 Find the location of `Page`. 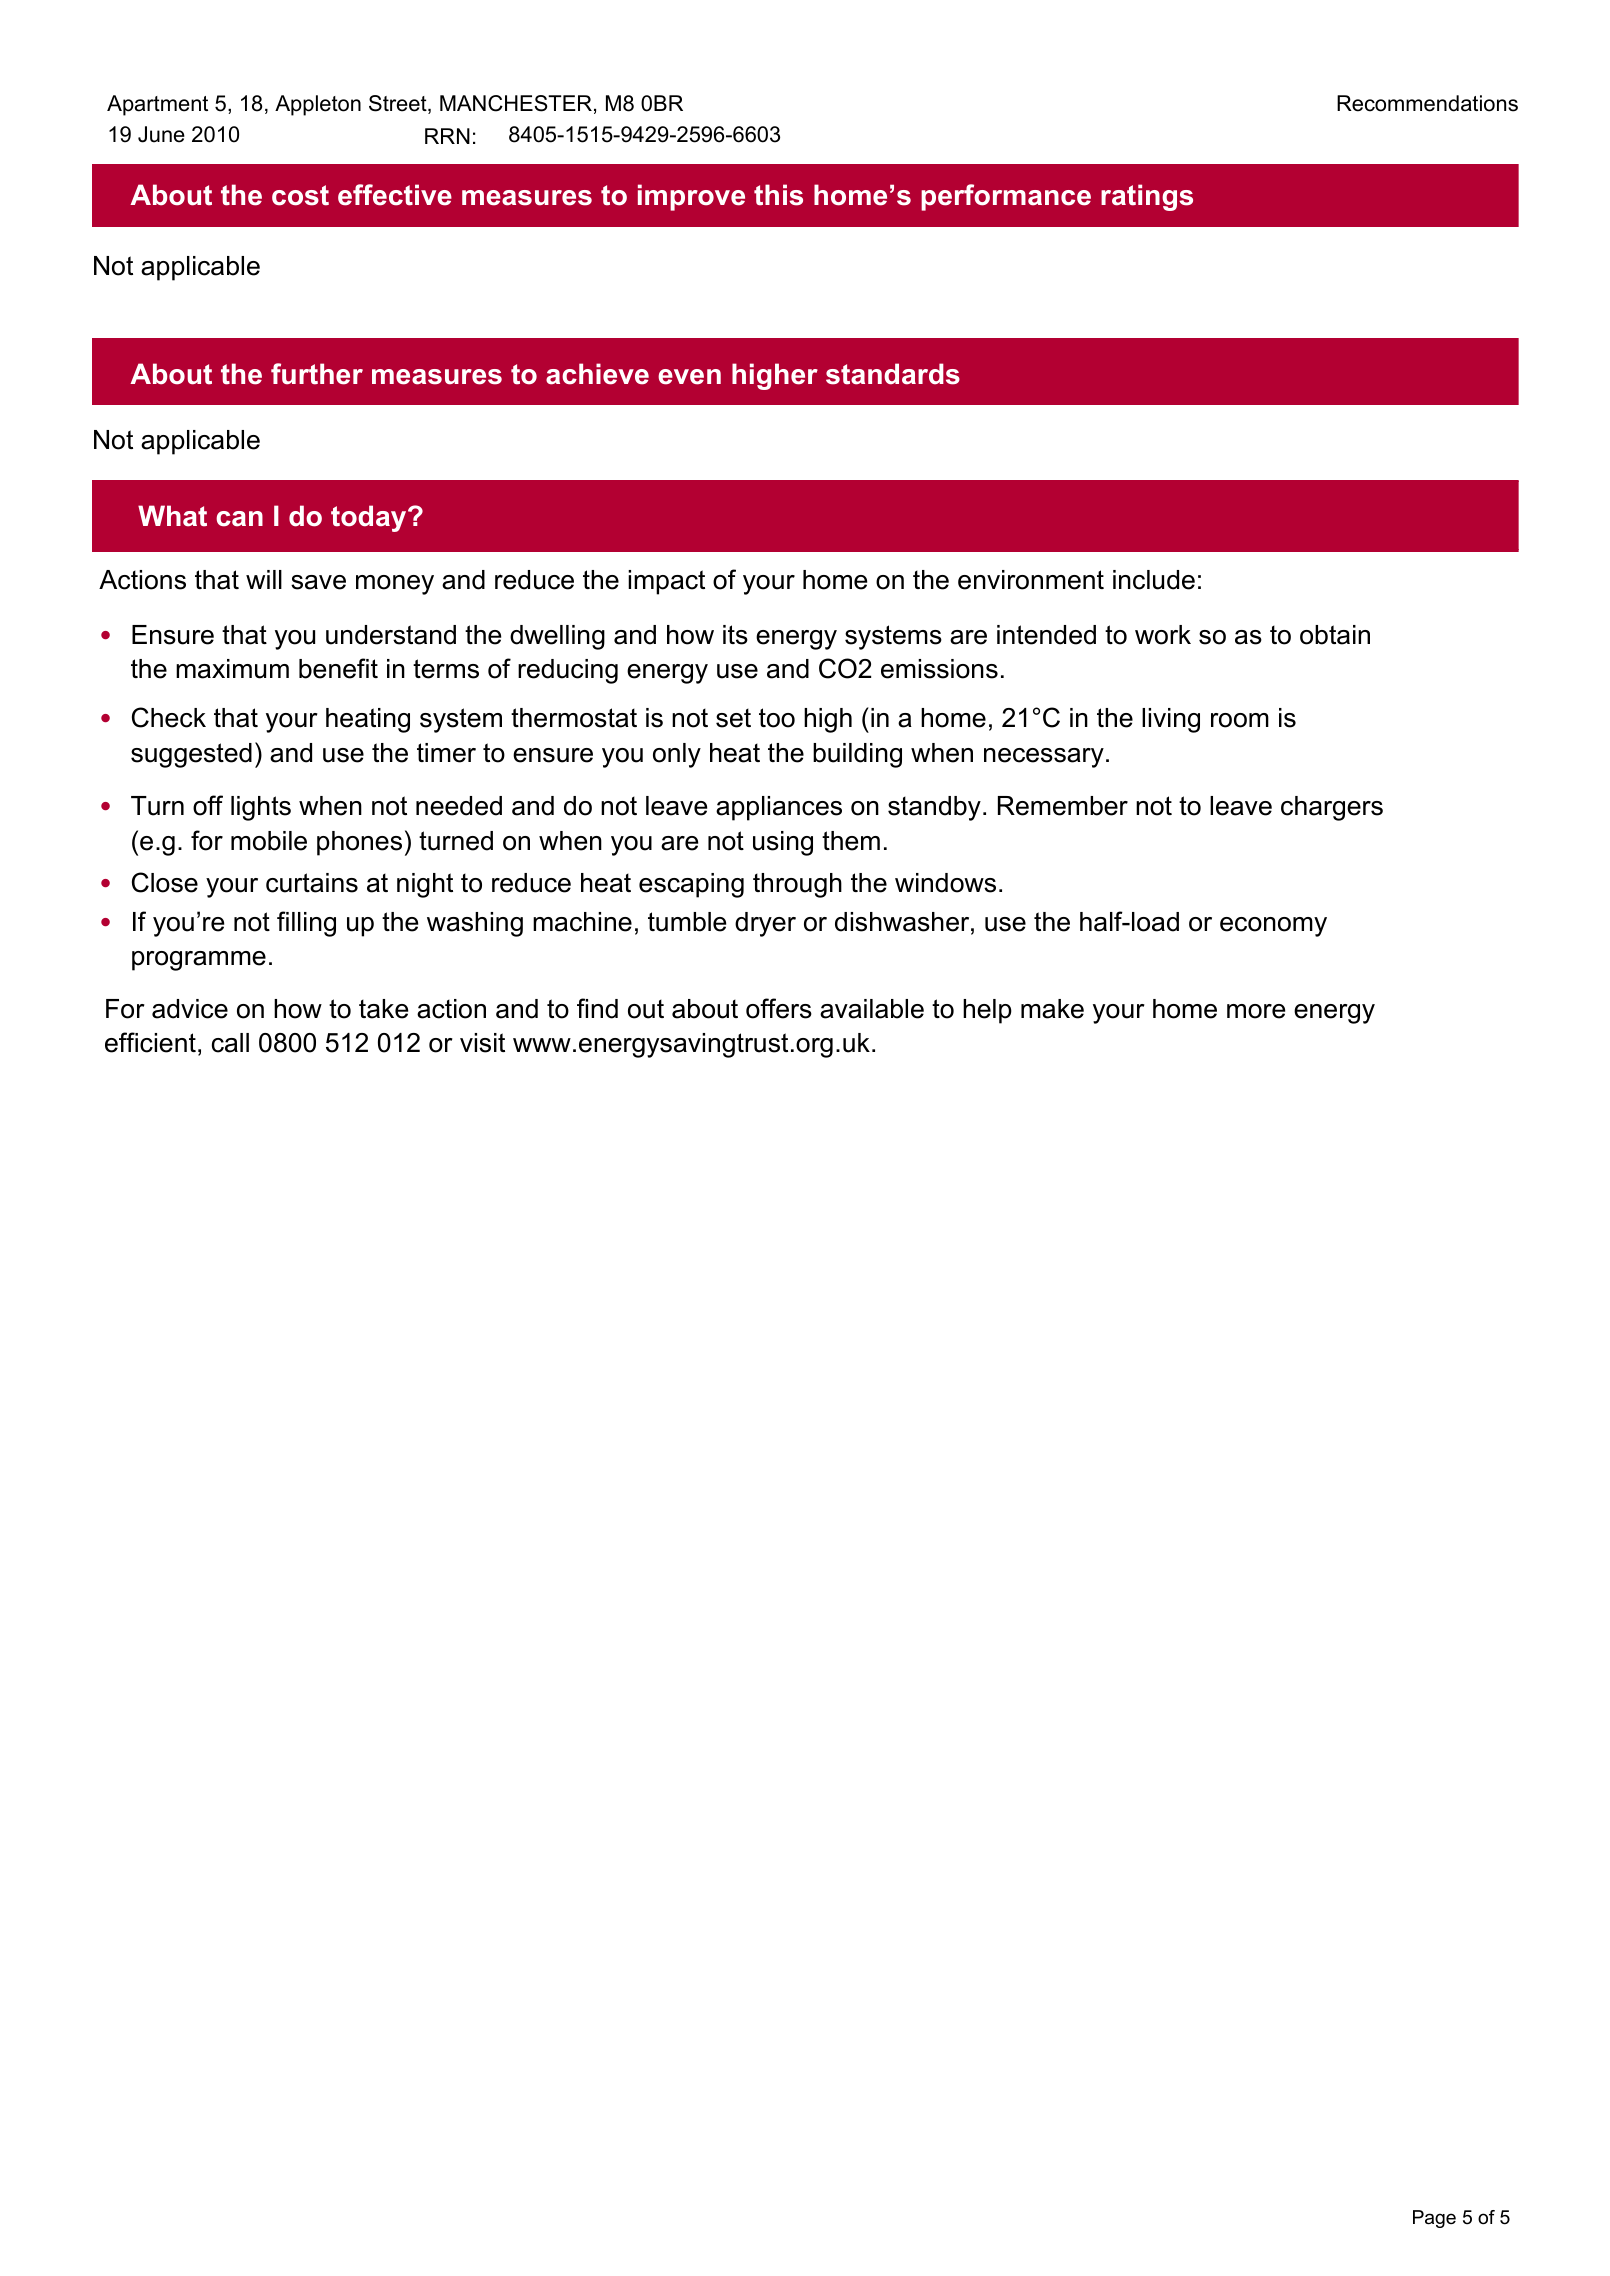

Page is located at coordinates (1434, 2219).
